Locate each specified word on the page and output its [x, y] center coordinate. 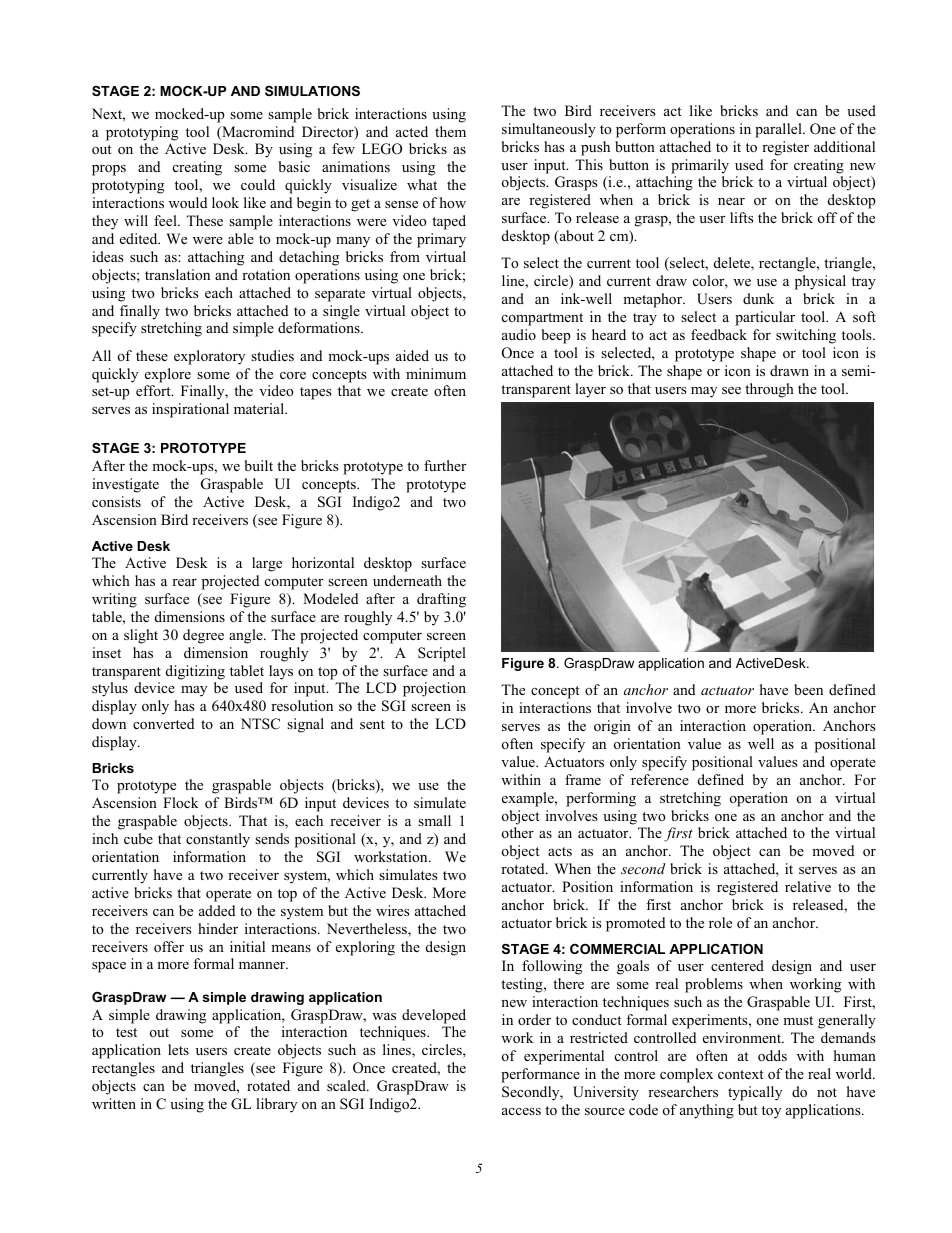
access [521, 1111]
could [258, 184]
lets [178, 1049]
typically [755, 1093]
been [808, 689]
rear [184, 582]
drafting [441, 600]
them [450, 131]
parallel [779, 130]
